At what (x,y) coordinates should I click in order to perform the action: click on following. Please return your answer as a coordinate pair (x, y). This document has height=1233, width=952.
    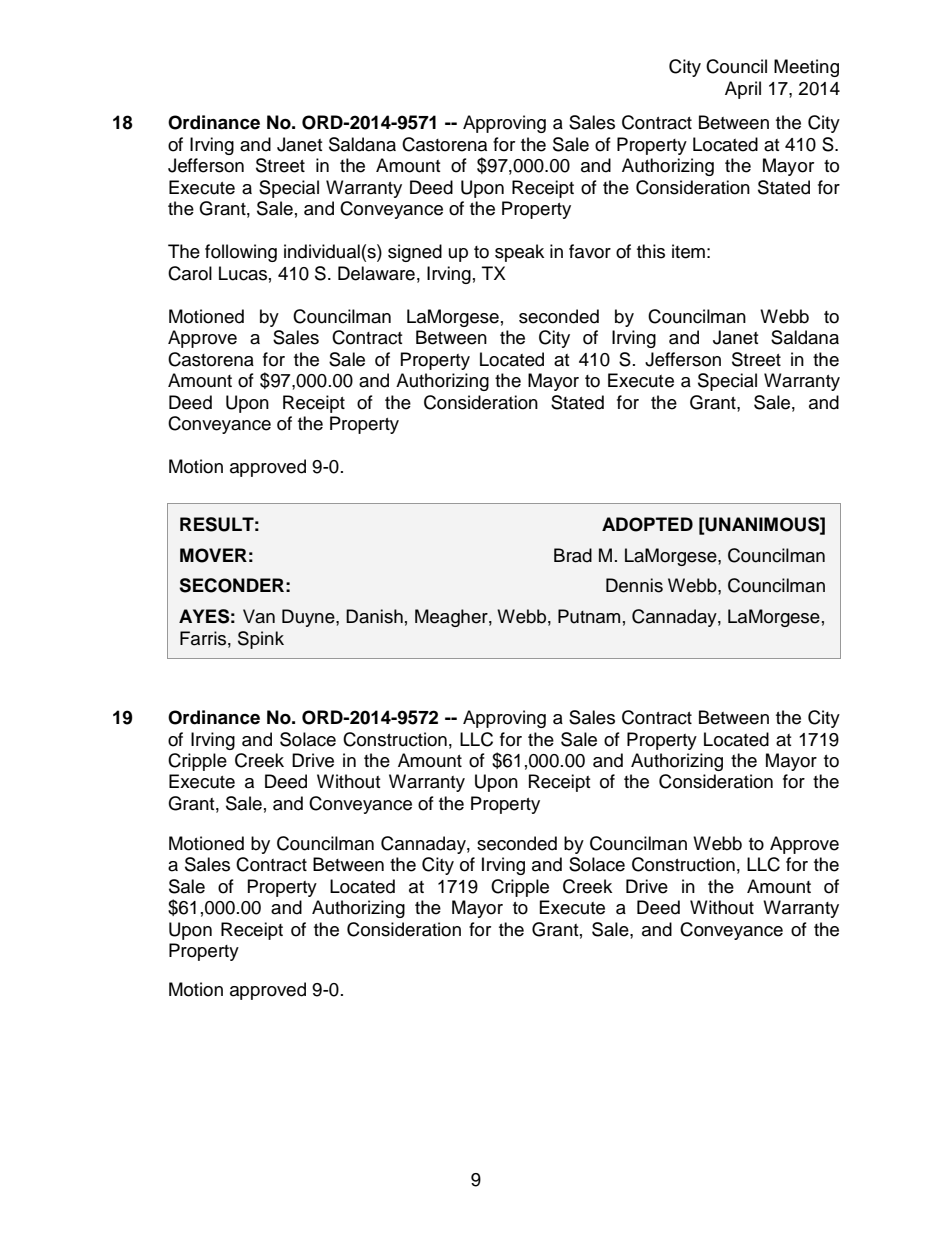
    Looking at the image, I should click on (241, 253).
